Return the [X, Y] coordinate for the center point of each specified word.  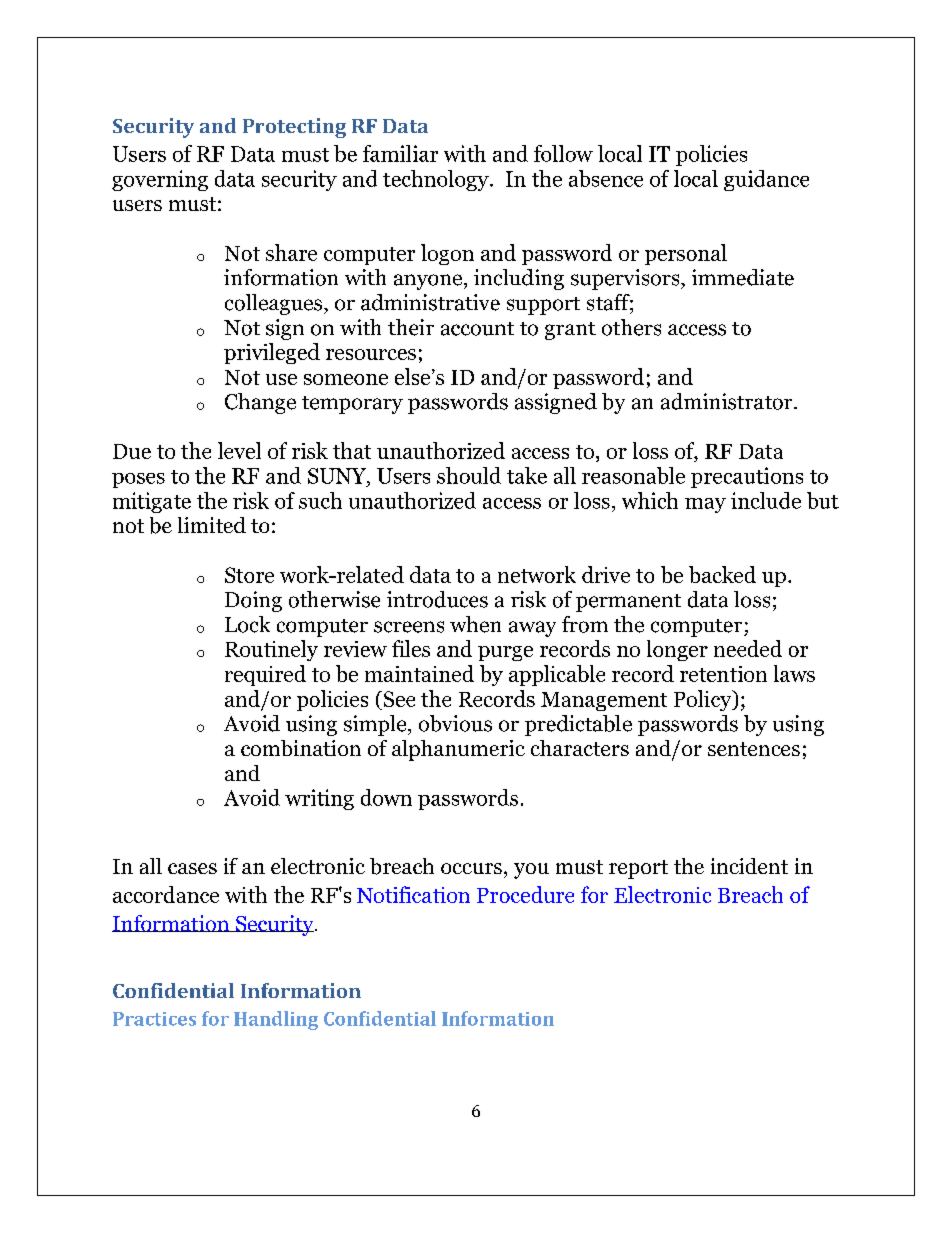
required [265, 675]
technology [437, 180]
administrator [728, 401]
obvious [455, 723]
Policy [704, 700]
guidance [766, 180]
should [469, 475]
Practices [154, 1019]
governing [160, 180]
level [239, 450]
